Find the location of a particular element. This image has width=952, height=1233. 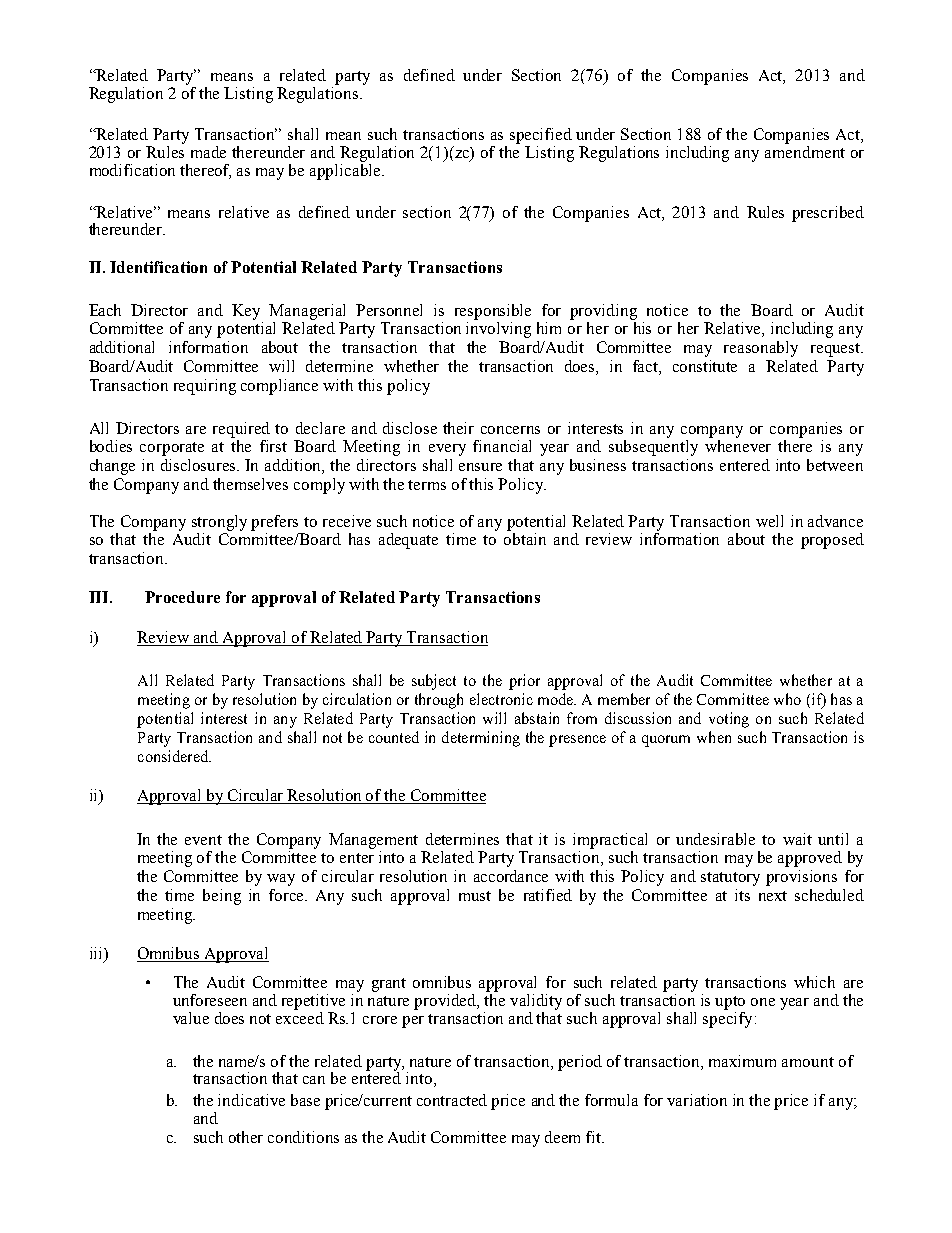

who is located at coordinates (787, 699).
